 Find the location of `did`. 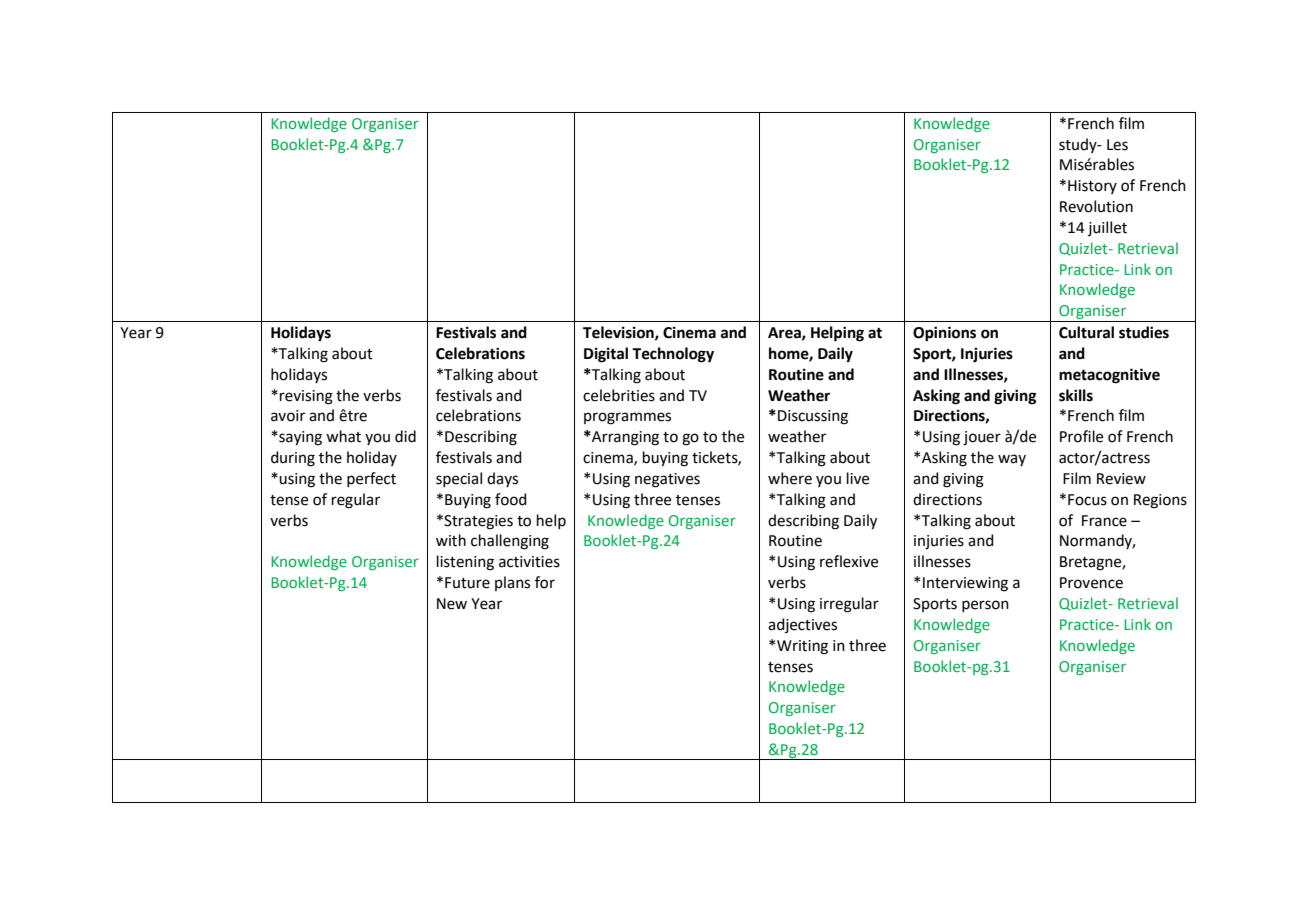

did is located at coordinates (405, 436).
